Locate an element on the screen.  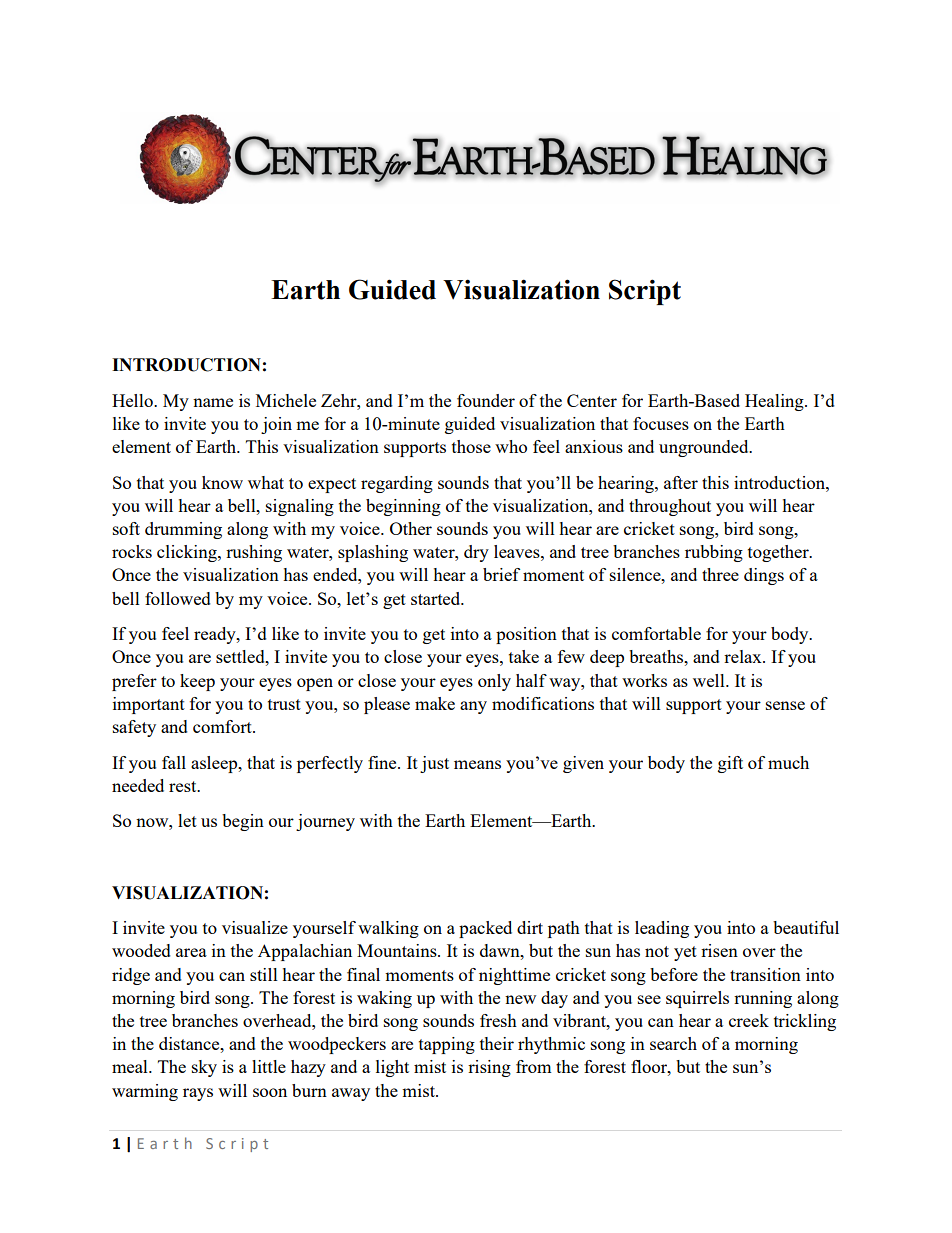
means is located at coordinates (477, 764).
